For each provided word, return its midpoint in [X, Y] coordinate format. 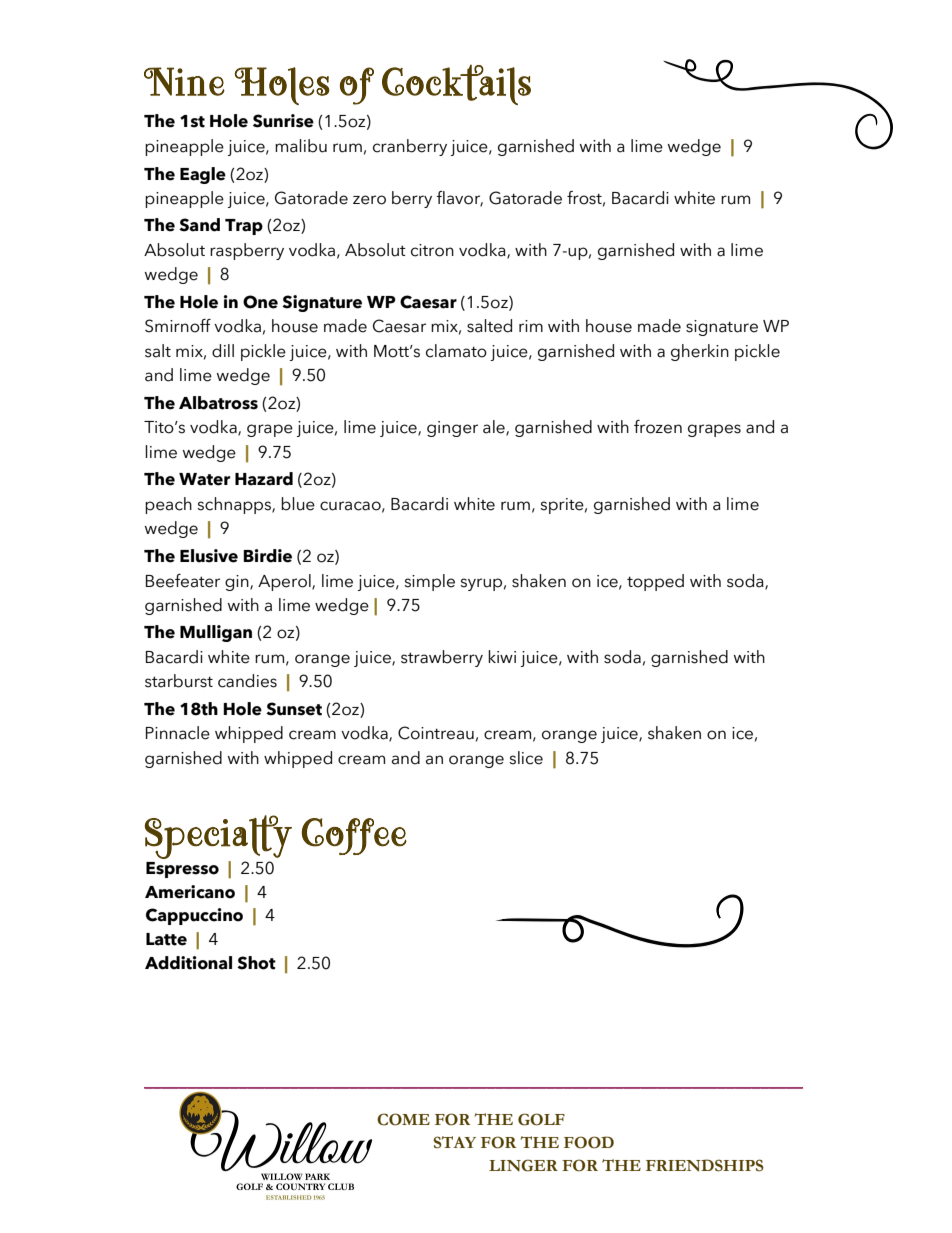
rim [531, 326]
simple [429, 582]
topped [655, 582]
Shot [256, 963]
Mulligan [216, 633]
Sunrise [283, 121]
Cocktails [456, 84]
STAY [455, 1142]
